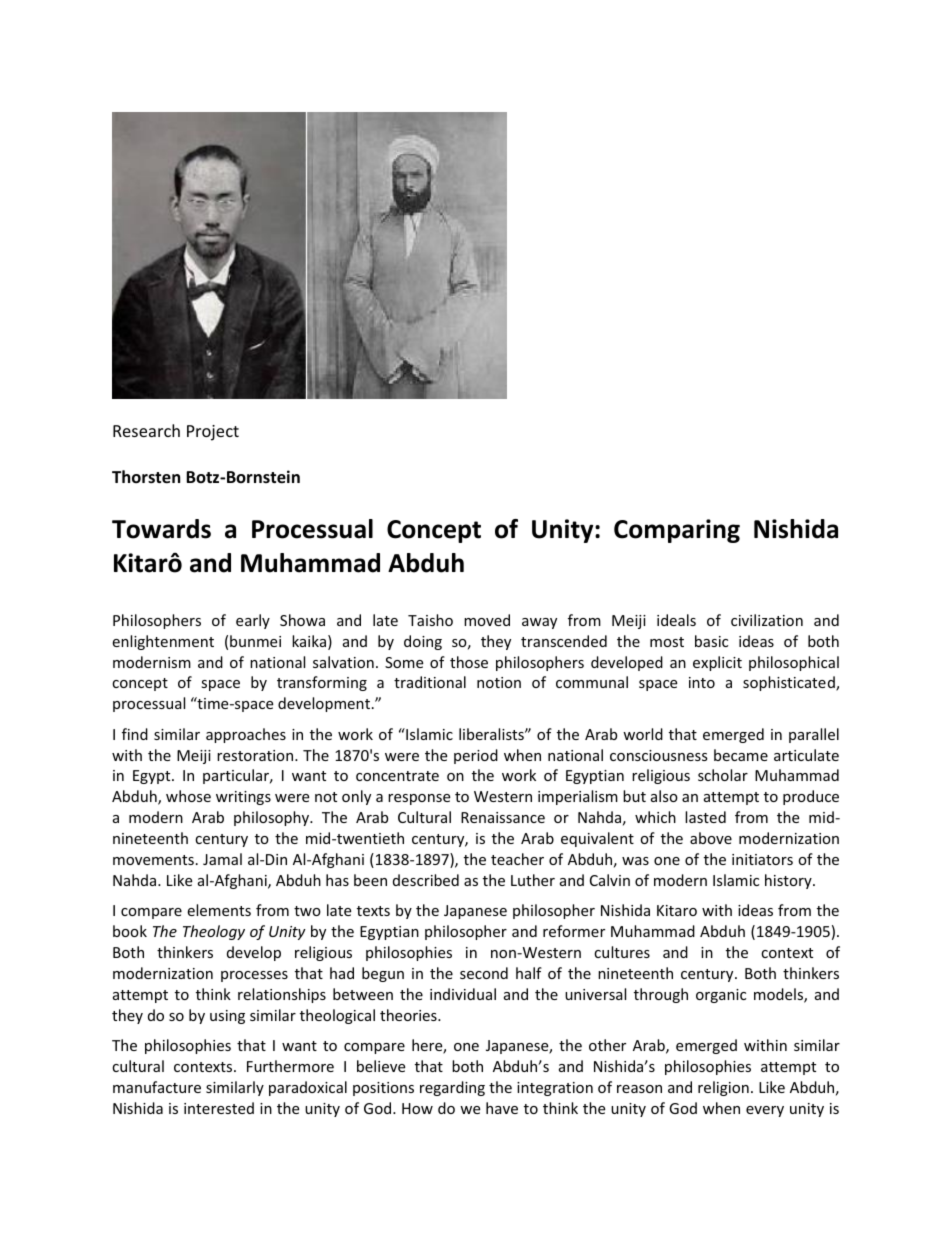 This screenshot has height=1233, width=952. Describe the element at coordinates (426, 880) in the screenshot. I see `described` at that location.
